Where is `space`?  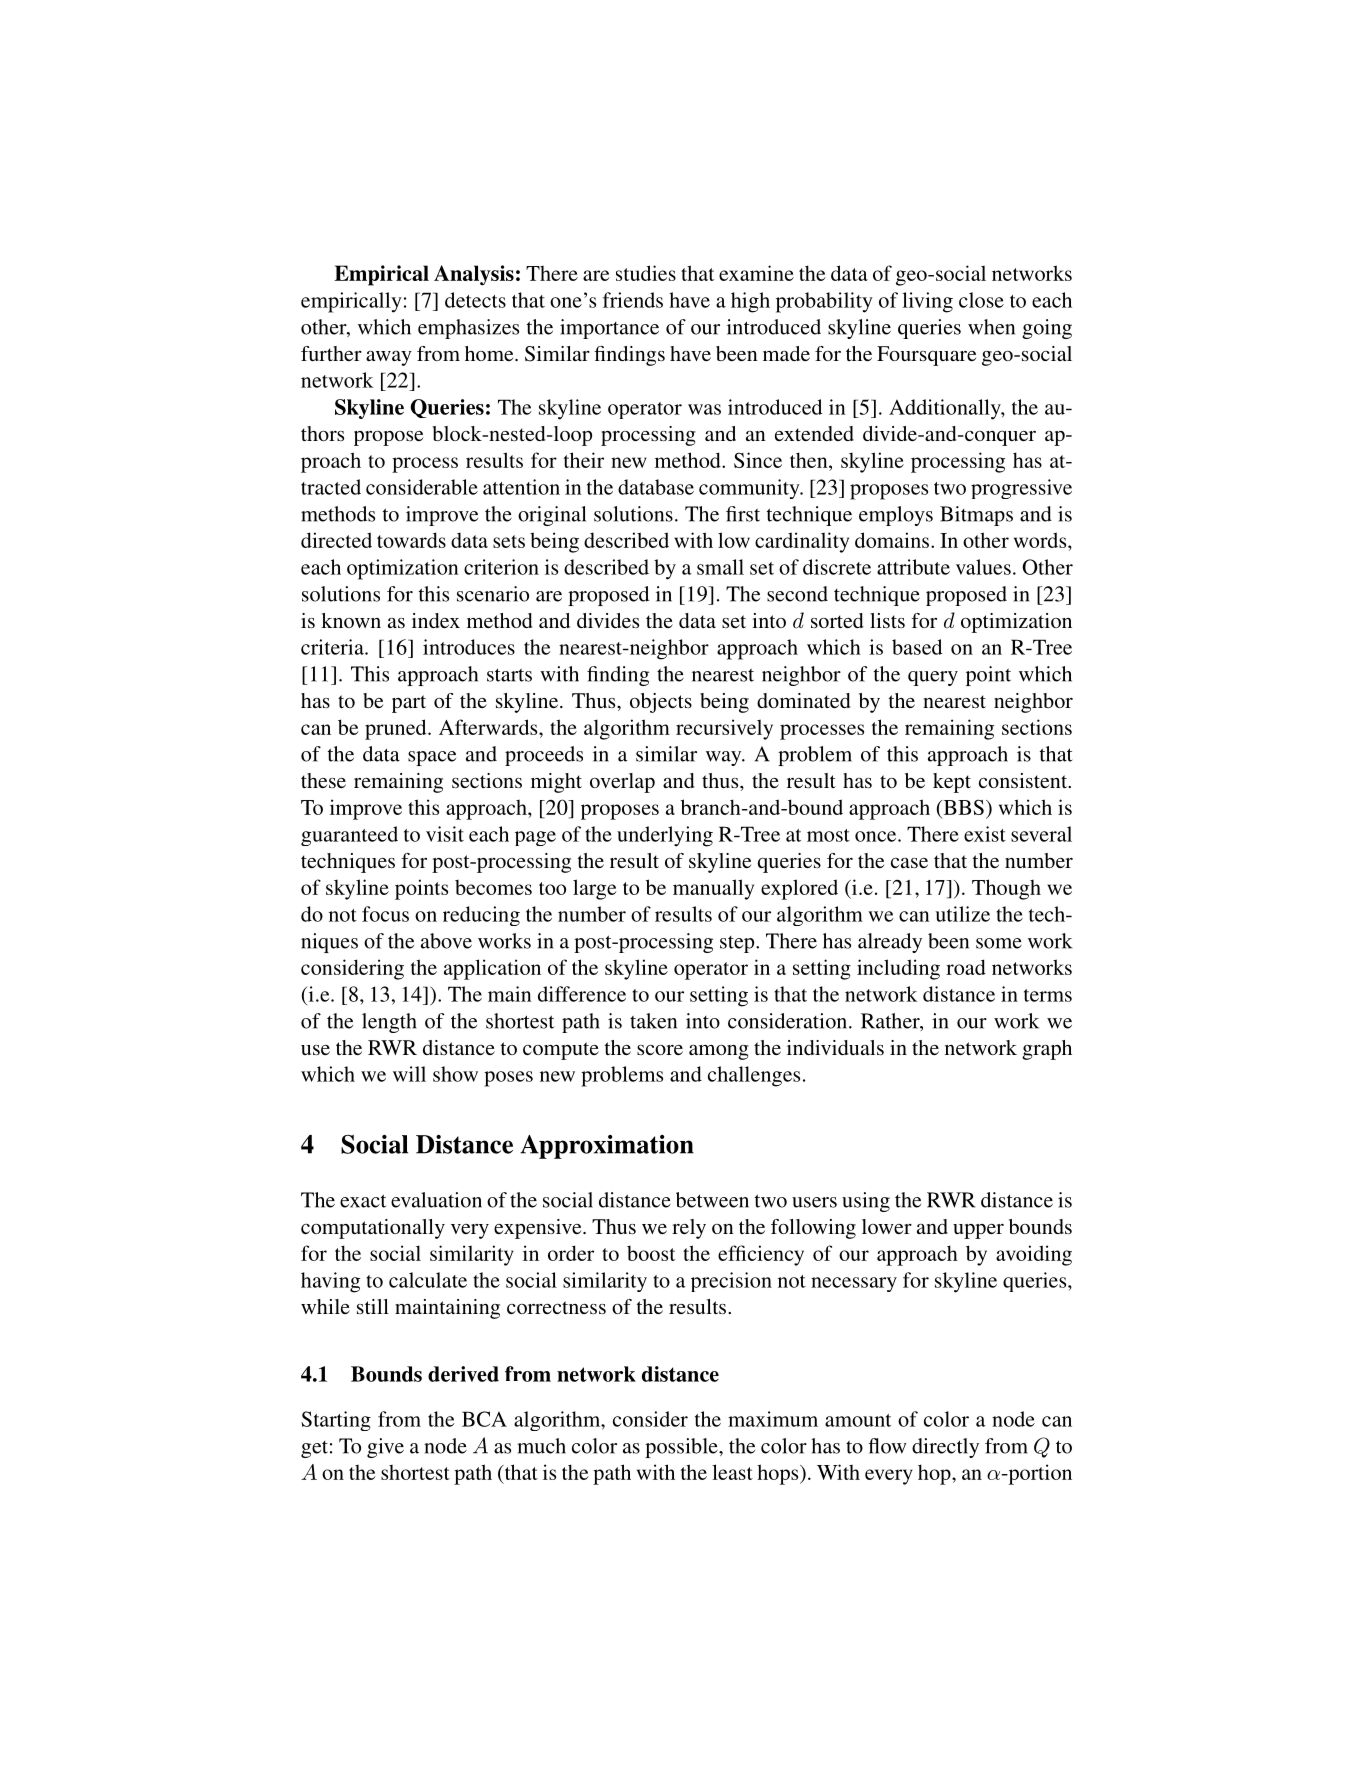
space is located at coordinates (432, 758).
